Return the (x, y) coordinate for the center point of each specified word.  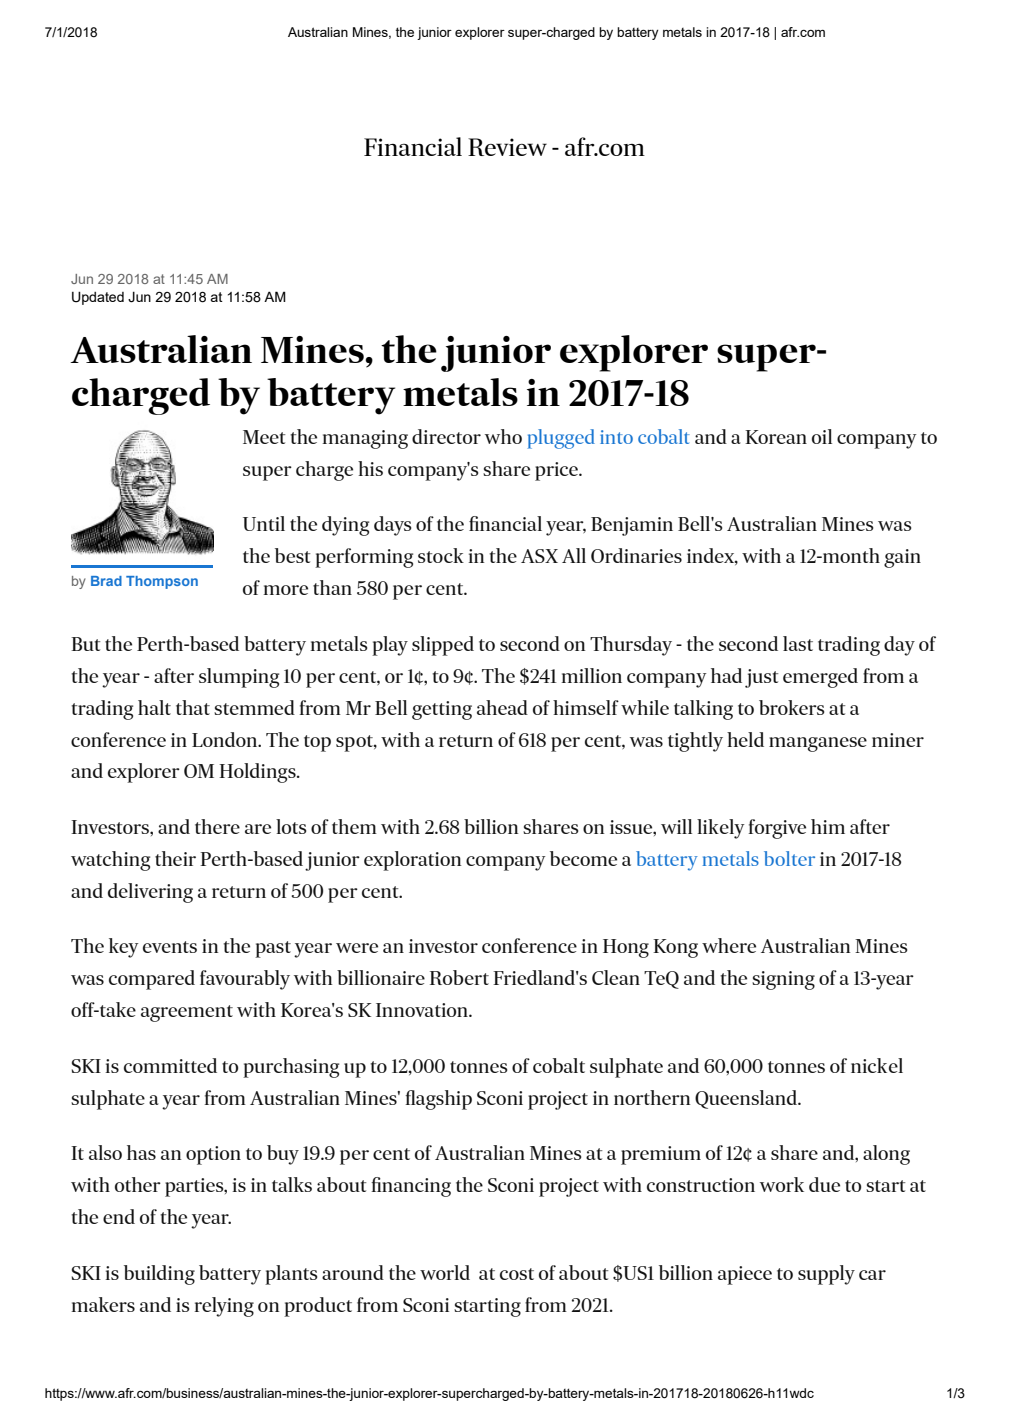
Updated (98, 298)
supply (826, 1275)
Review (507, 147)
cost (517, 1274)
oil (822, 436)
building (159, 1275)
